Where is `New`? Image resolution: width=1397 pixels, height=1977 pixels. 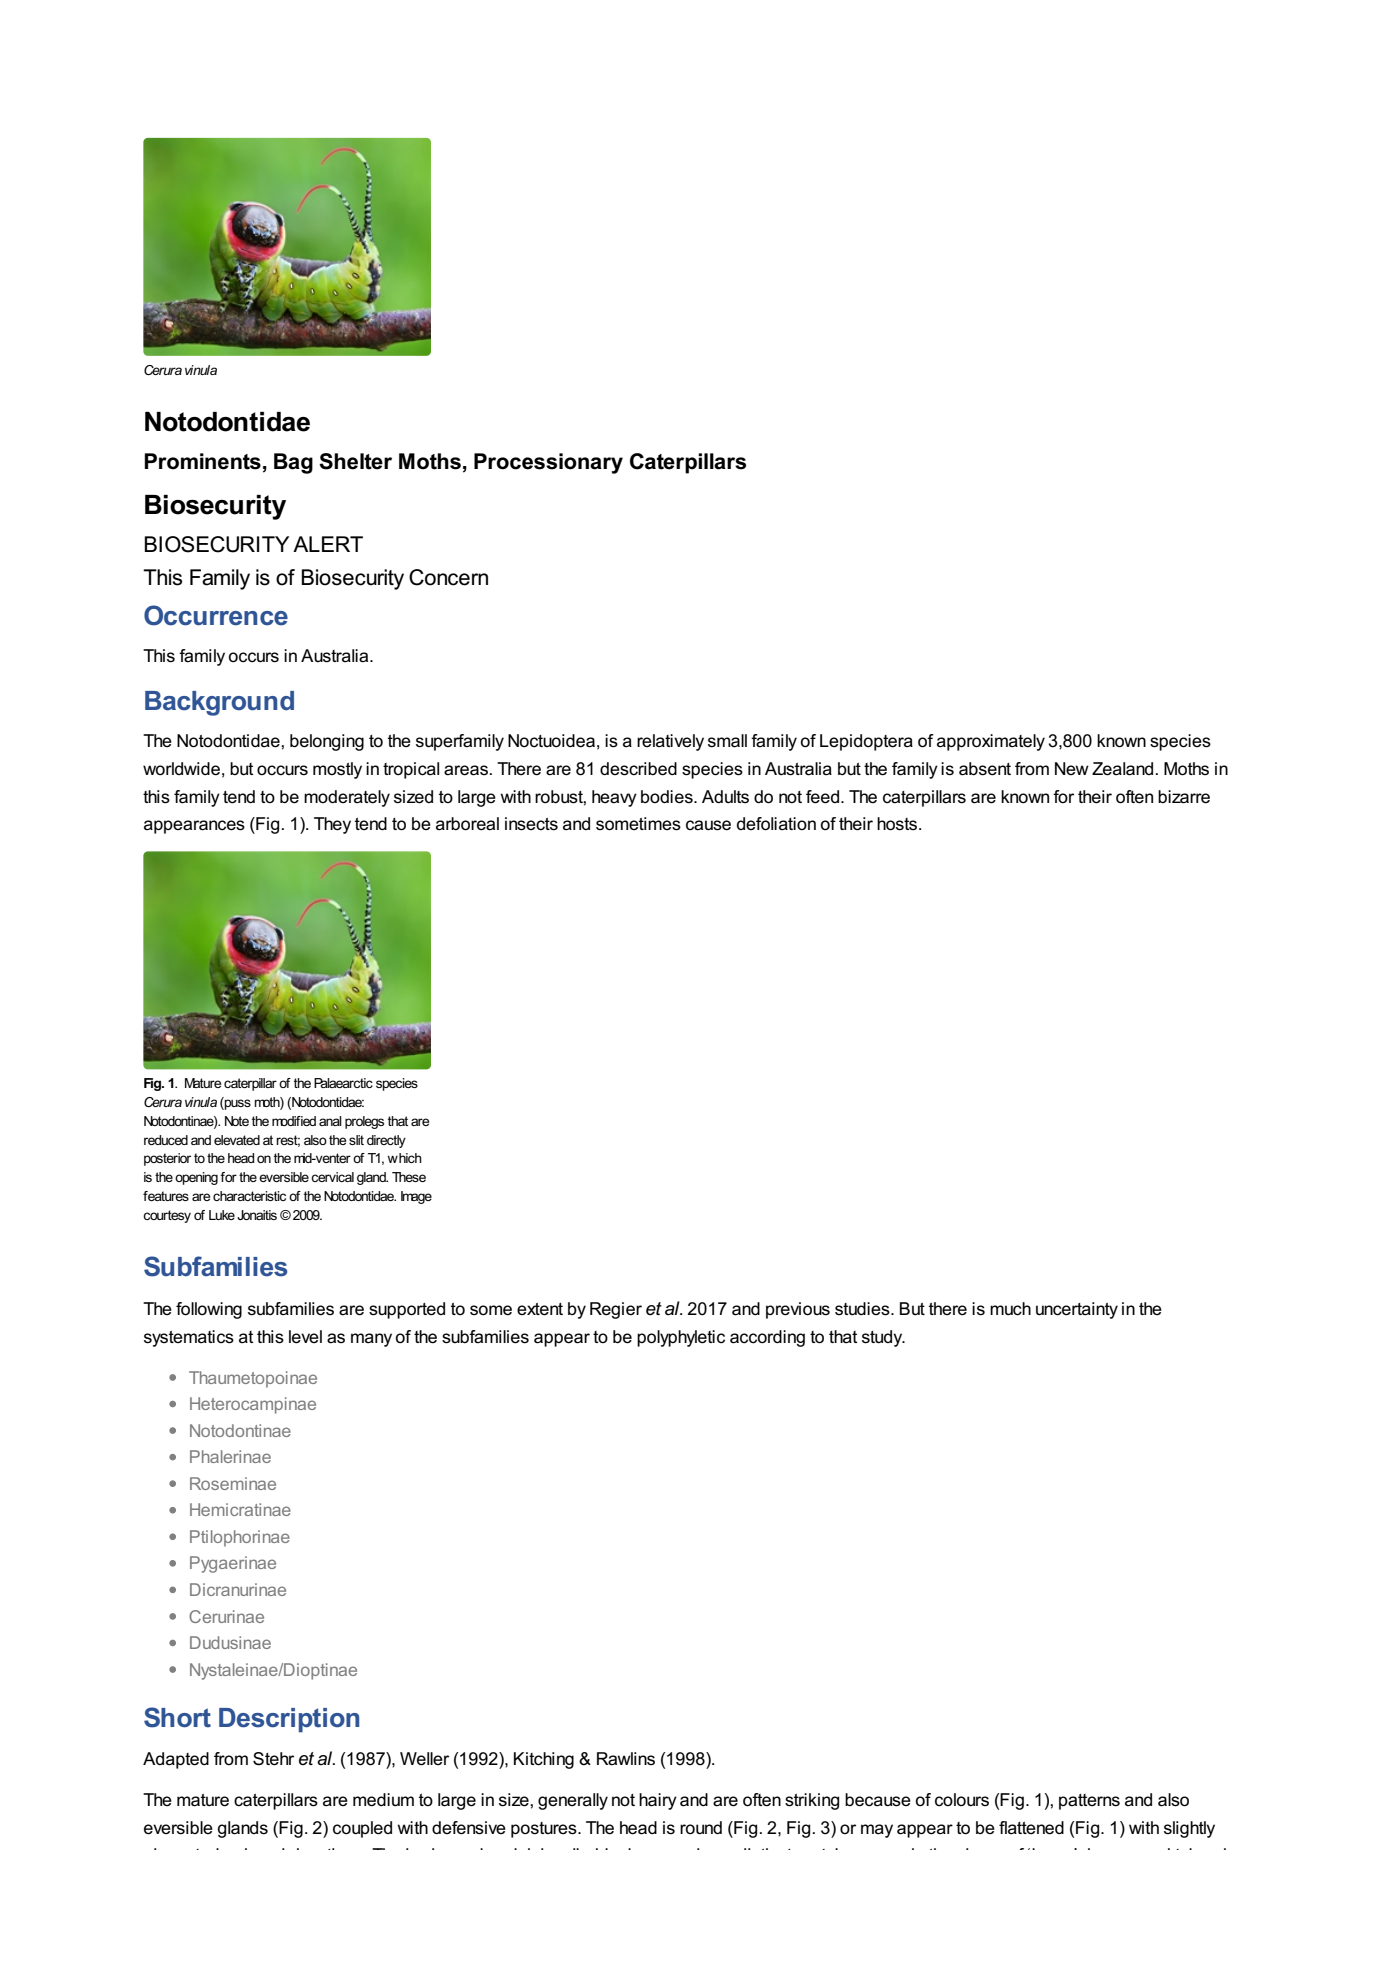 New is located at coordinates (1072, 768).
